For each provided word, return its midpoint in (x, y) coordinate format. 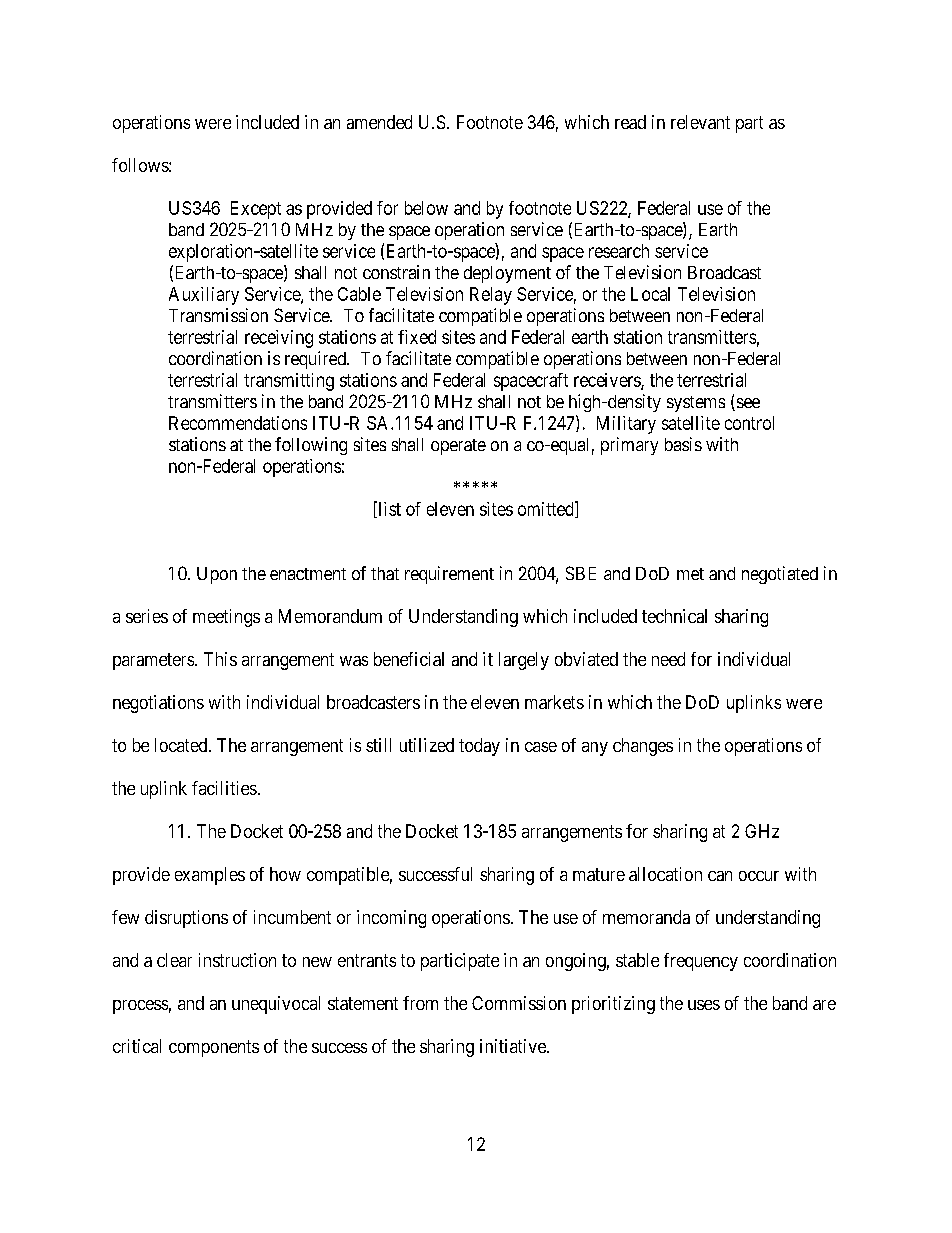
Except (256, 210)
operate (458, 447)
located (182, 745)
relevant (700, 122)
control (749, 423)
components (214, 1048)
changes (643, 747)
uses (704, 1005)
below (426, 208)
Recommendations (238, 423)
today (479, 747)
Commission (519, 1003)
